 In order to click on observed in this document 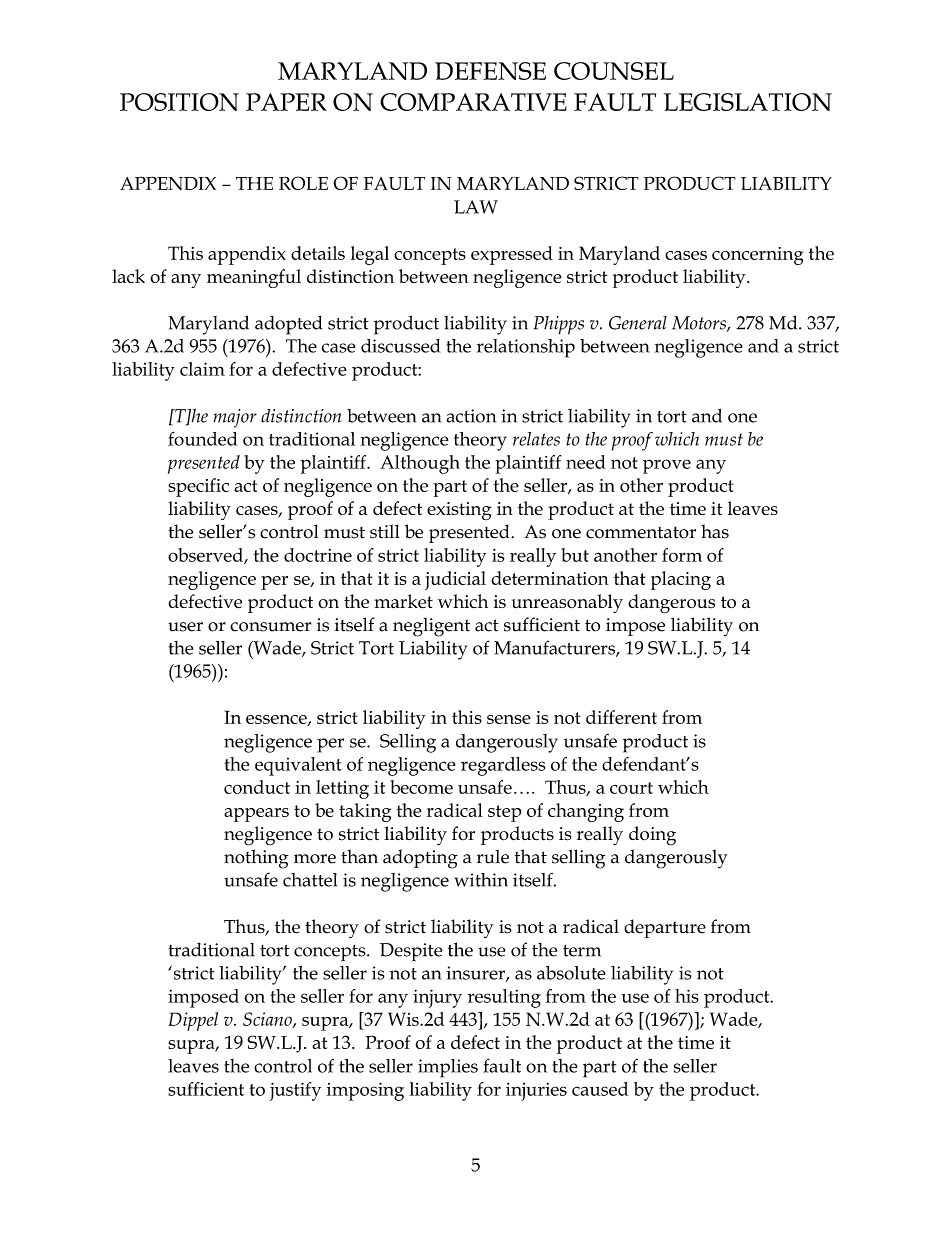, I will do `click(206, 556)`.
